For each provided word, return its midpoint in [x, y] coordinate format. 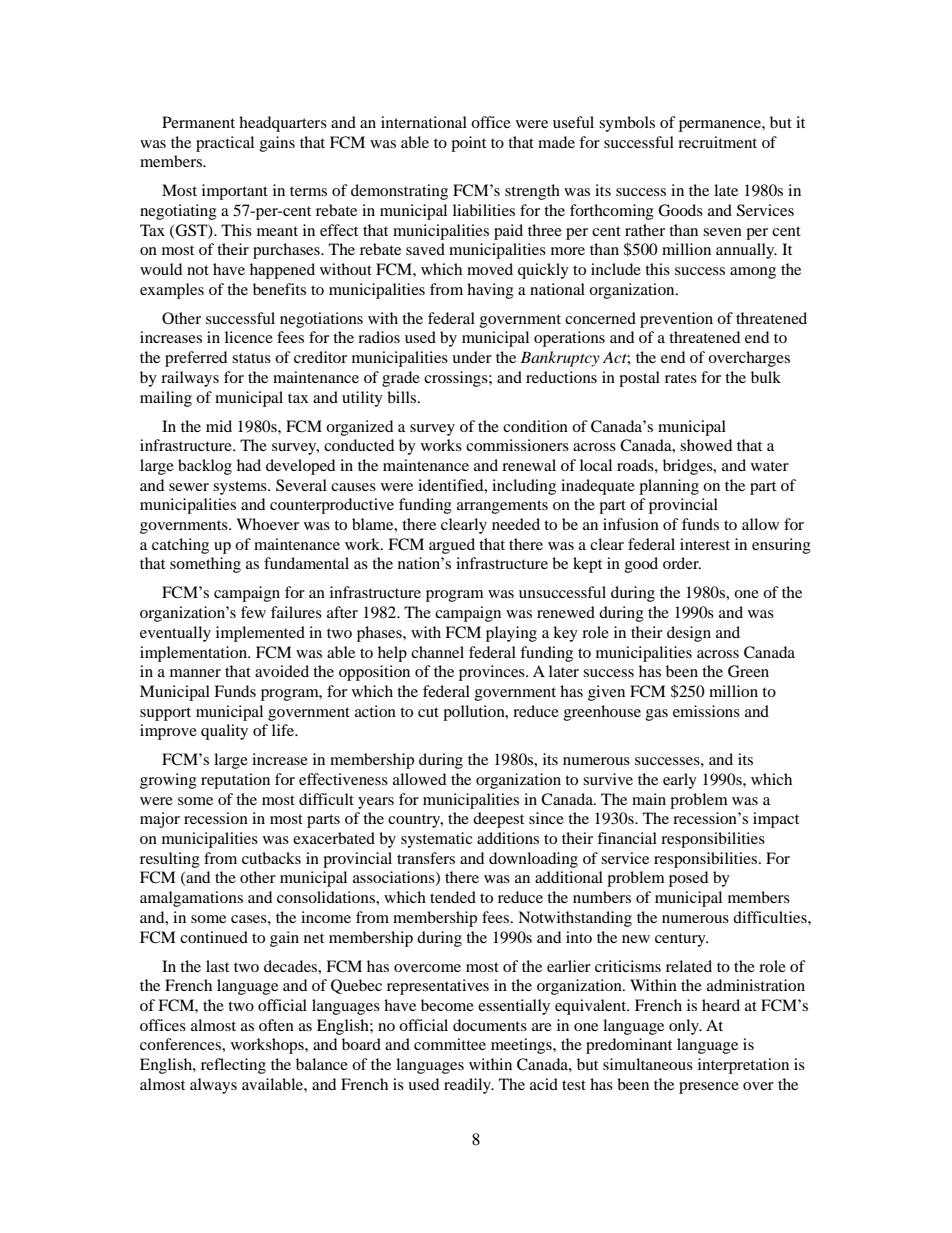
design [689, 634]
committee [450, 1044]
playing [511, 634]
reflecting [233, 1066]
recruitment [717, 142]
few [253, 612]
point [468, 144]
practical [225, 144]
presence [709, 1088]
